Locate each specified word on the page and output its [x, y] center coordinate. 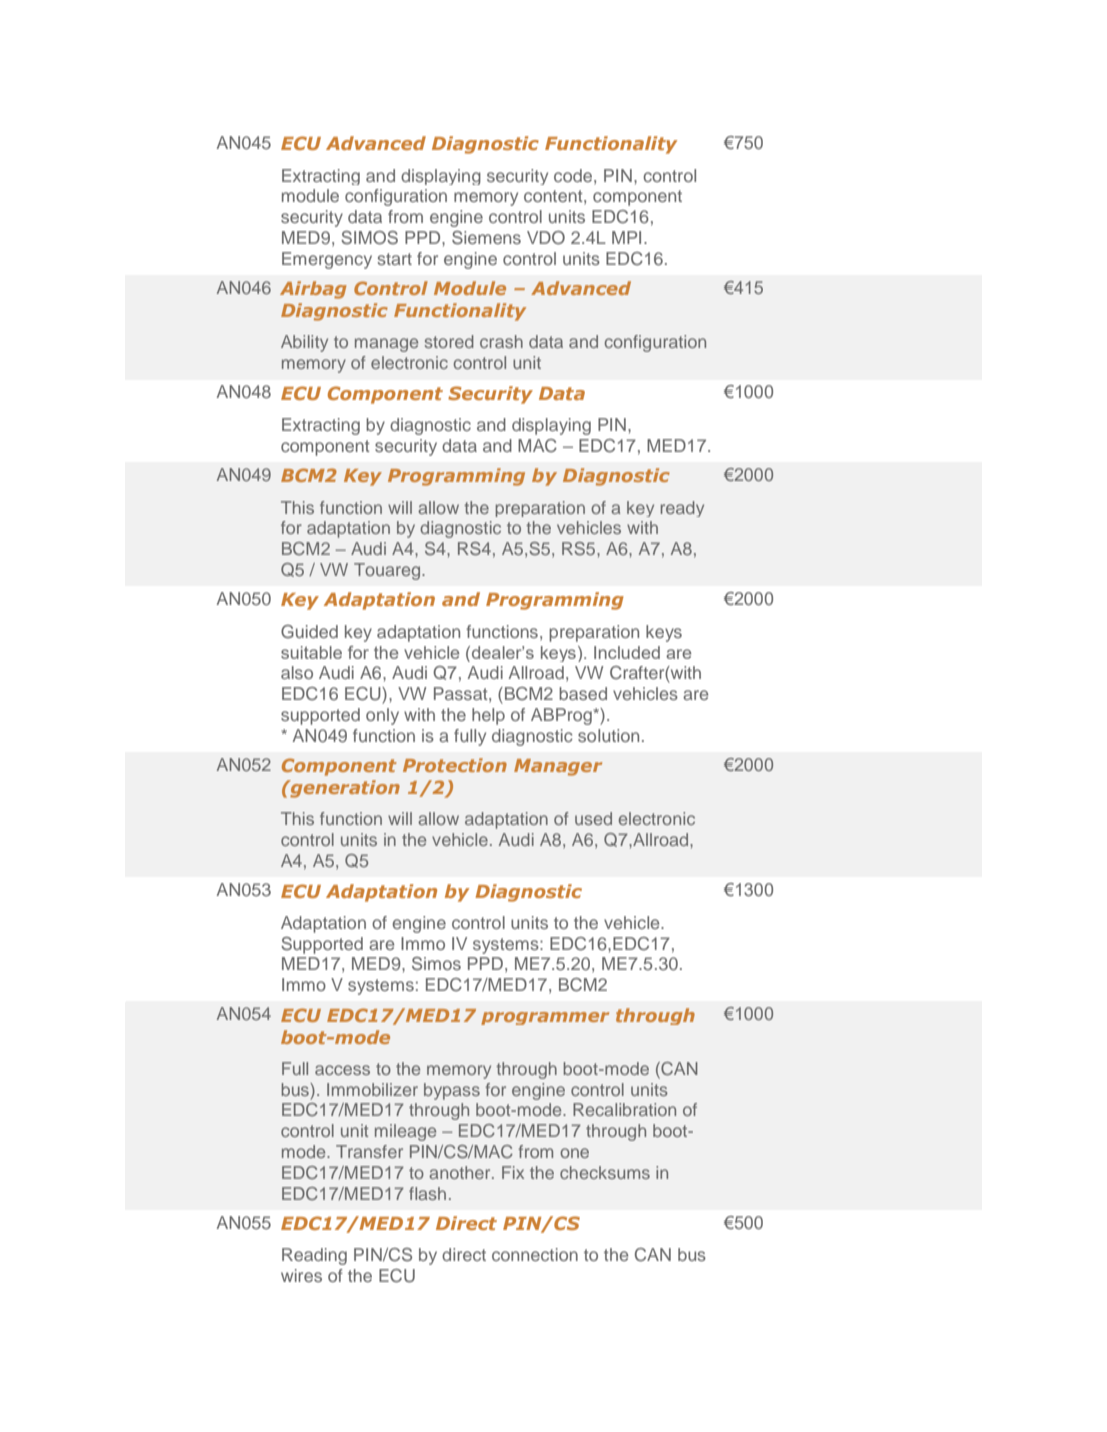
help [488, 716]
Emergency [327, 260]
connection [535, 1254]
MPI [626, 237]
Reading [314, 1256]
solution [608, 735]
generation [344, 789]
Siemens [486, 238]
